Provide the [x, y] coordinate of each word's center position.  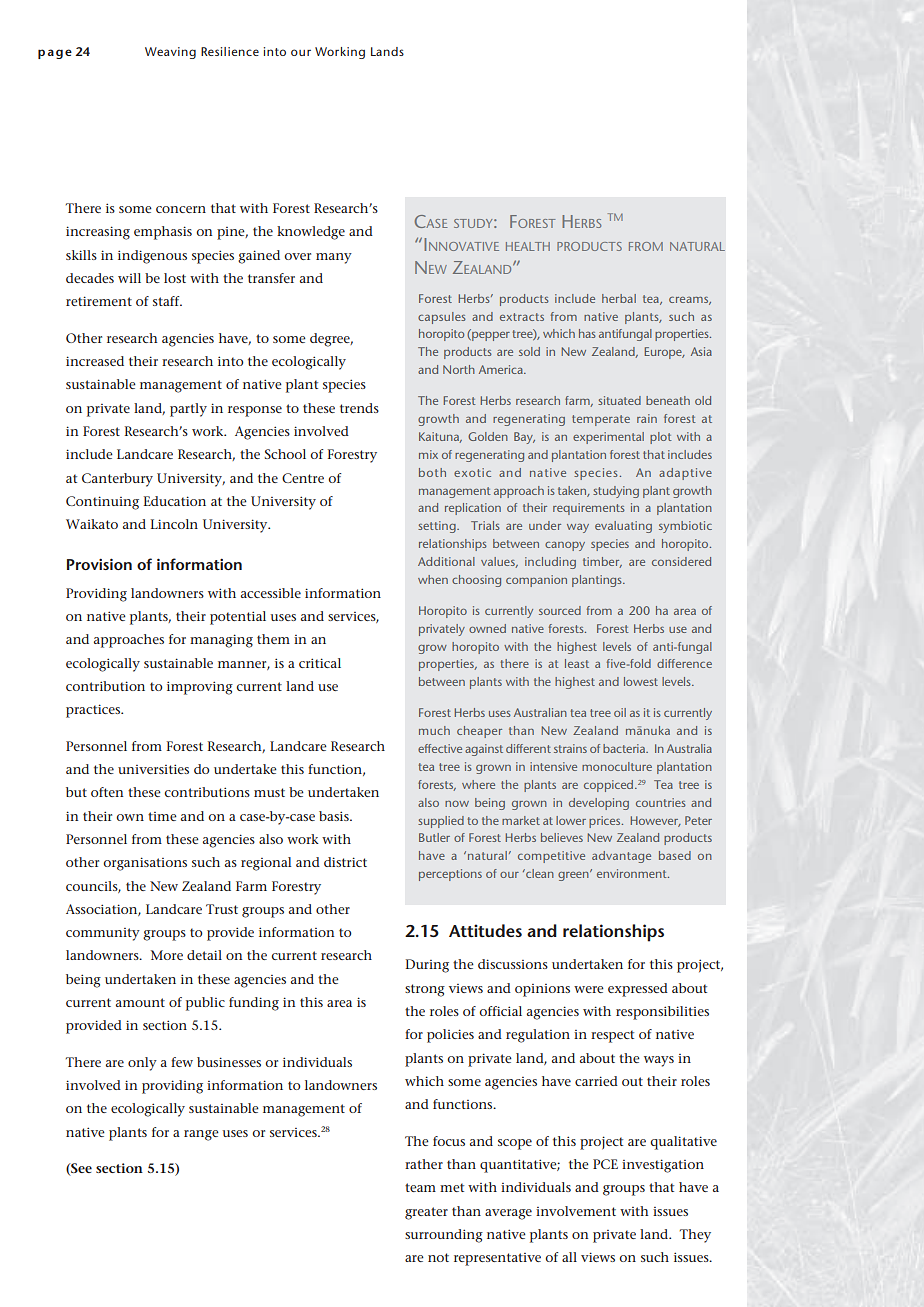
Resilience [230, 51]
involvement [576, 1211]
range [201, 1135]
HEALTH [528, 246]
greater [426, 1213]
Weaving [170, 53]
